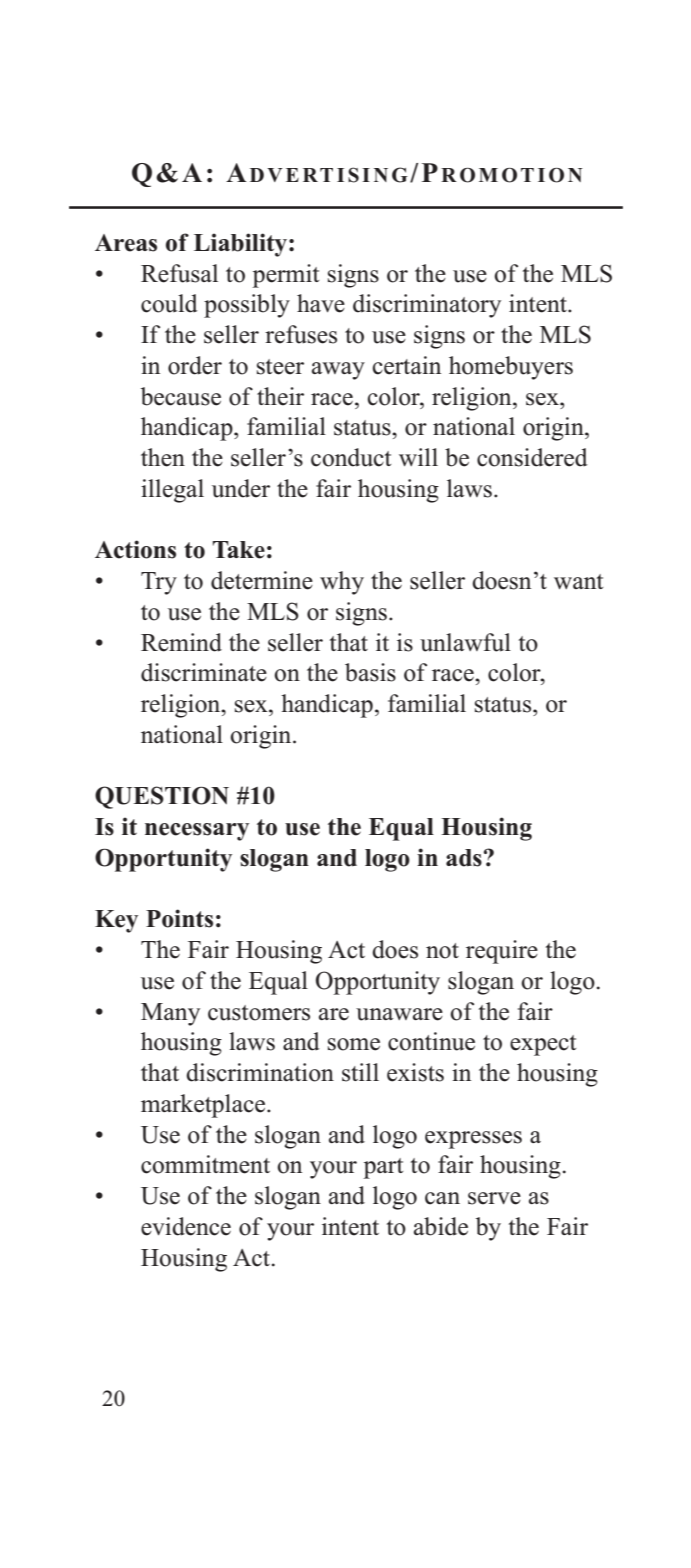 The image size is (691, 1568). Describe the element at coordinates (179, 918) in the page. I see `Points` at that location.
